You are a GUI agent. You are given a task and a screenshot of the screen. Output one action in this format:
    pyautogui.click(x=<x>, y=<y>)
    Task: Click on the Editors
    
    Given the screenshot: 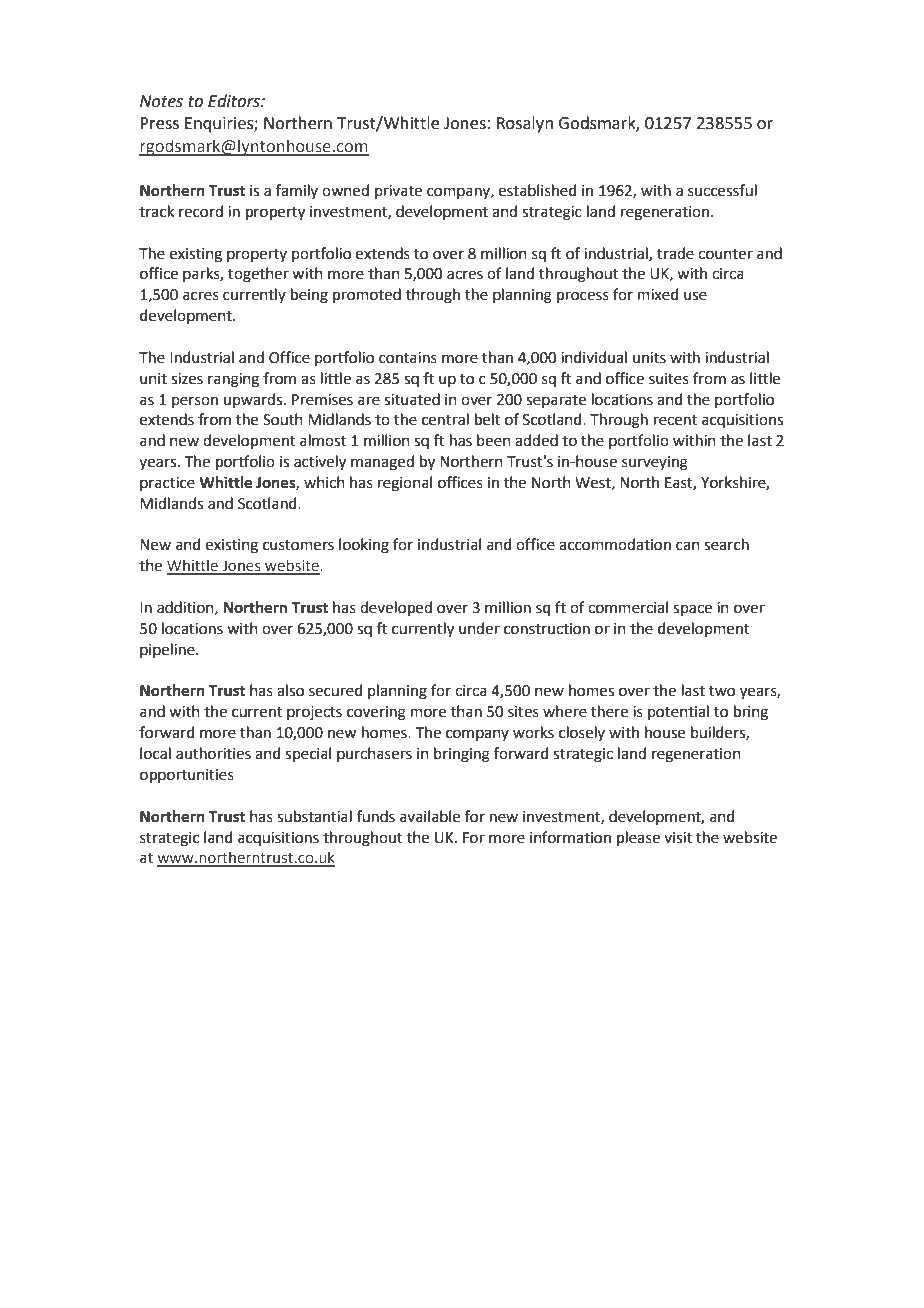 What is the action you would take?
    pyautogui.click(x=235, y=101)
